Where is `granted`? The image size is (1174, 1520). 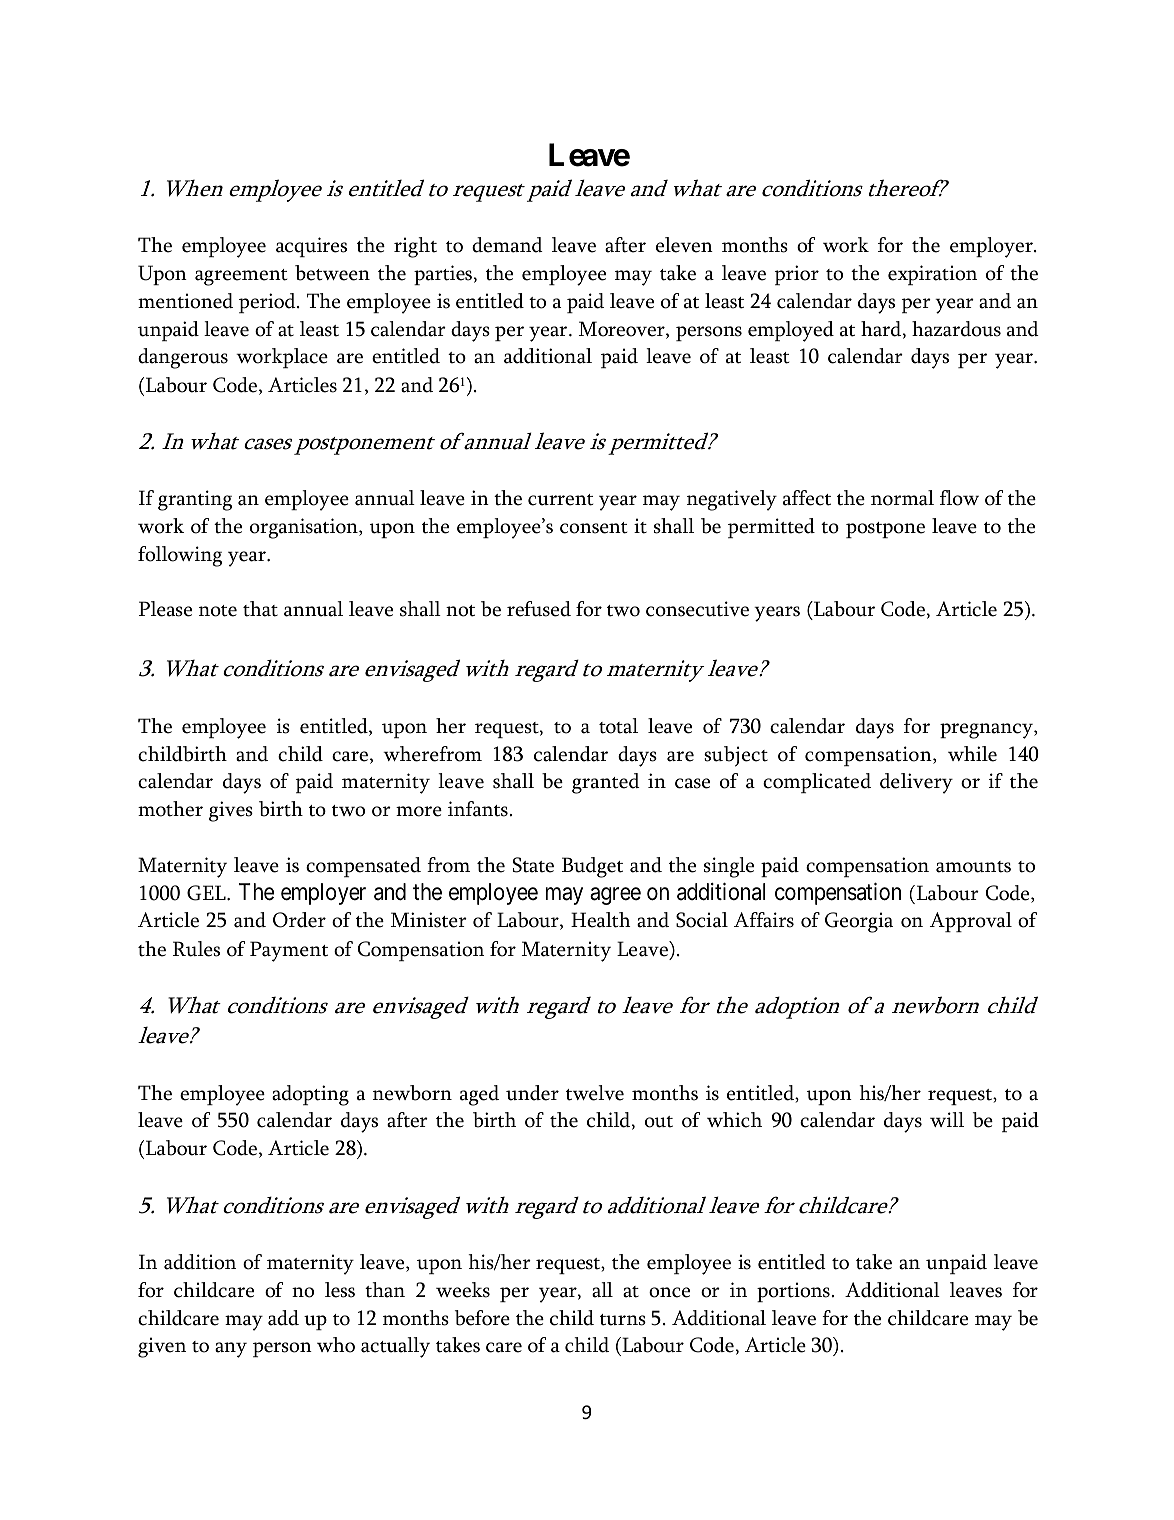
granted is located at coordinates (606, 783).
